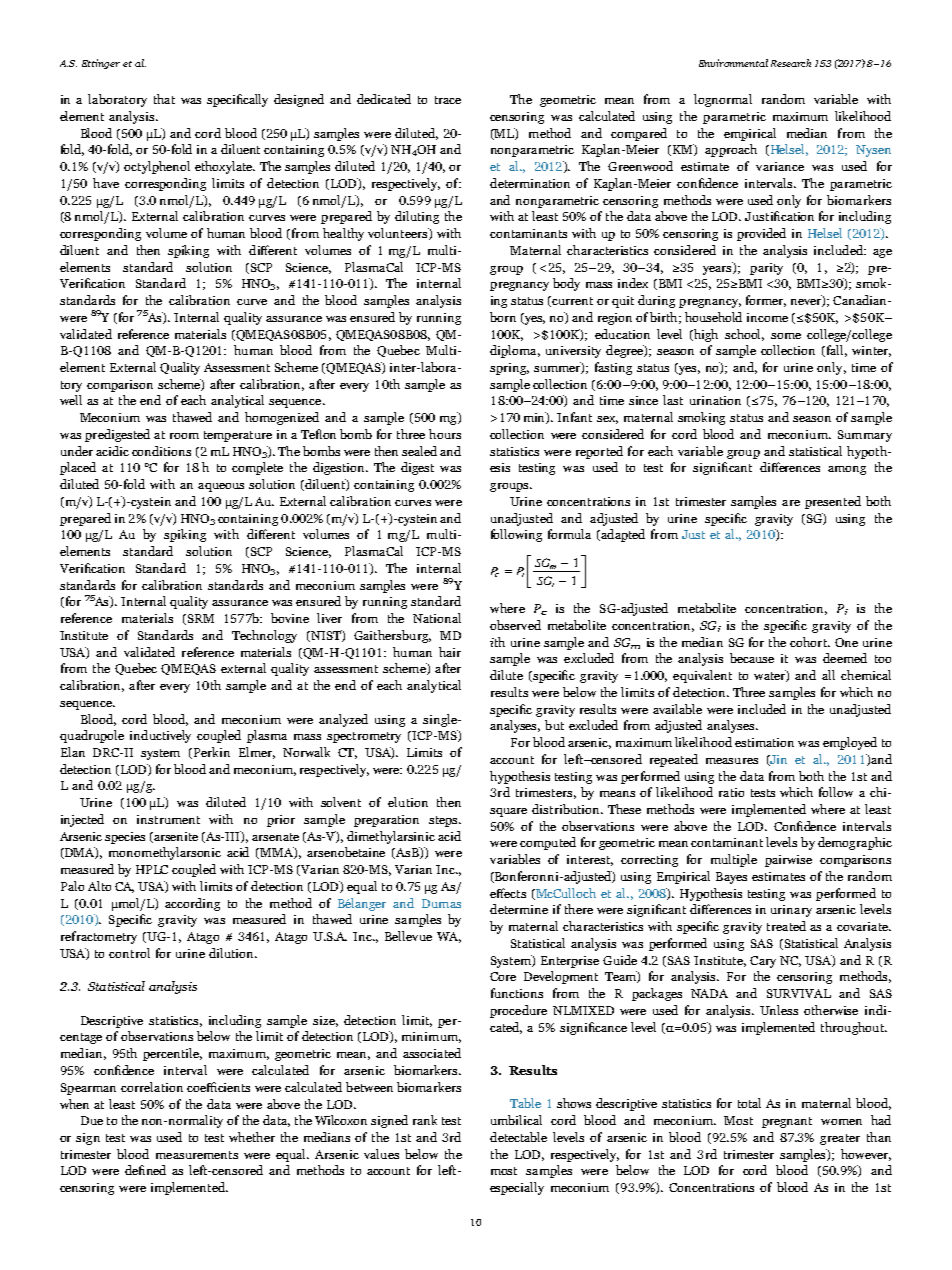 The width and height of the screenshot is (952, 1270). What do you see at coordinates (573, 352) in the screenshot?
I see `university` at bounding box center [573, 352].
